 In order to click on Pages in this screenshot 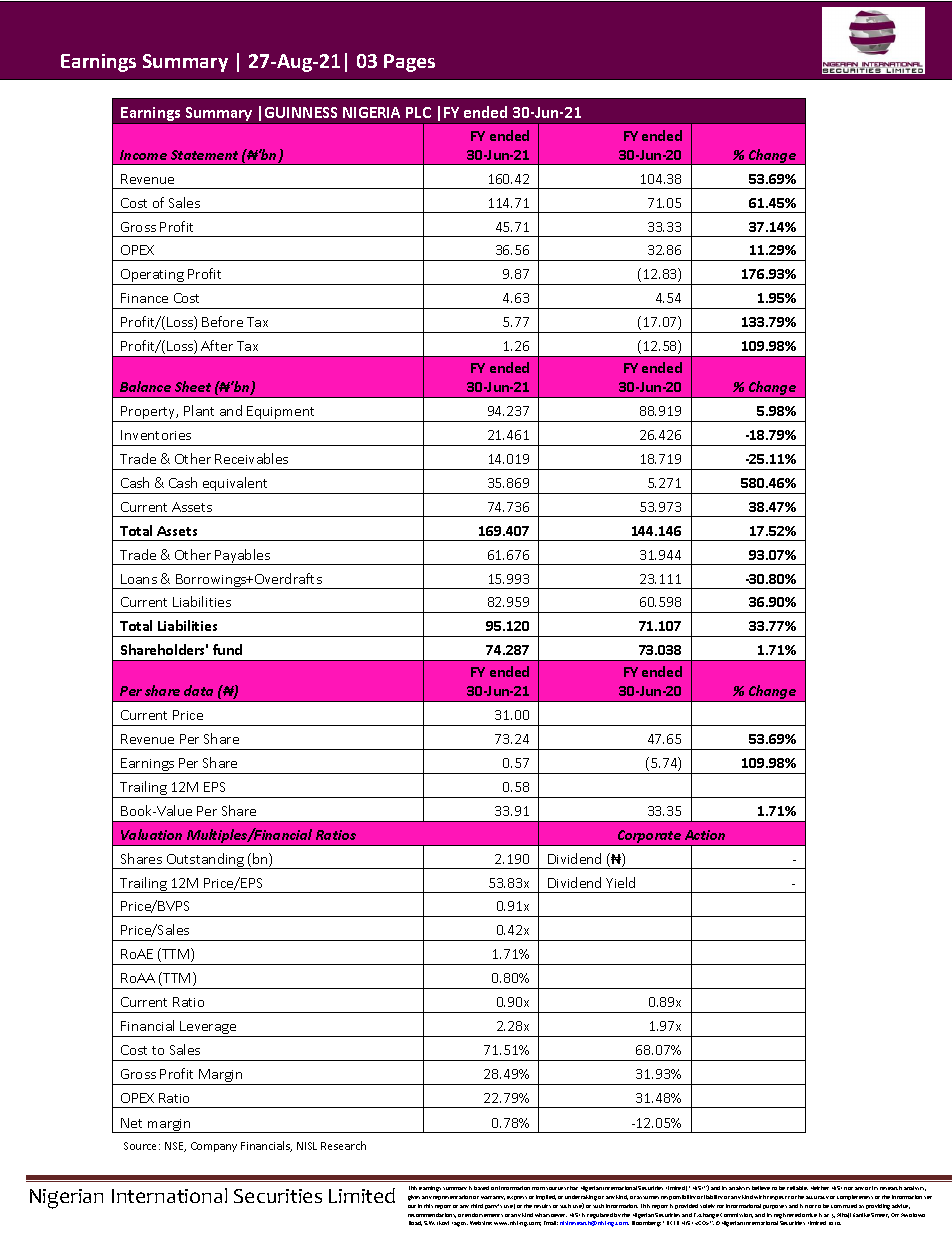, I will do `click(409, 63)`.
